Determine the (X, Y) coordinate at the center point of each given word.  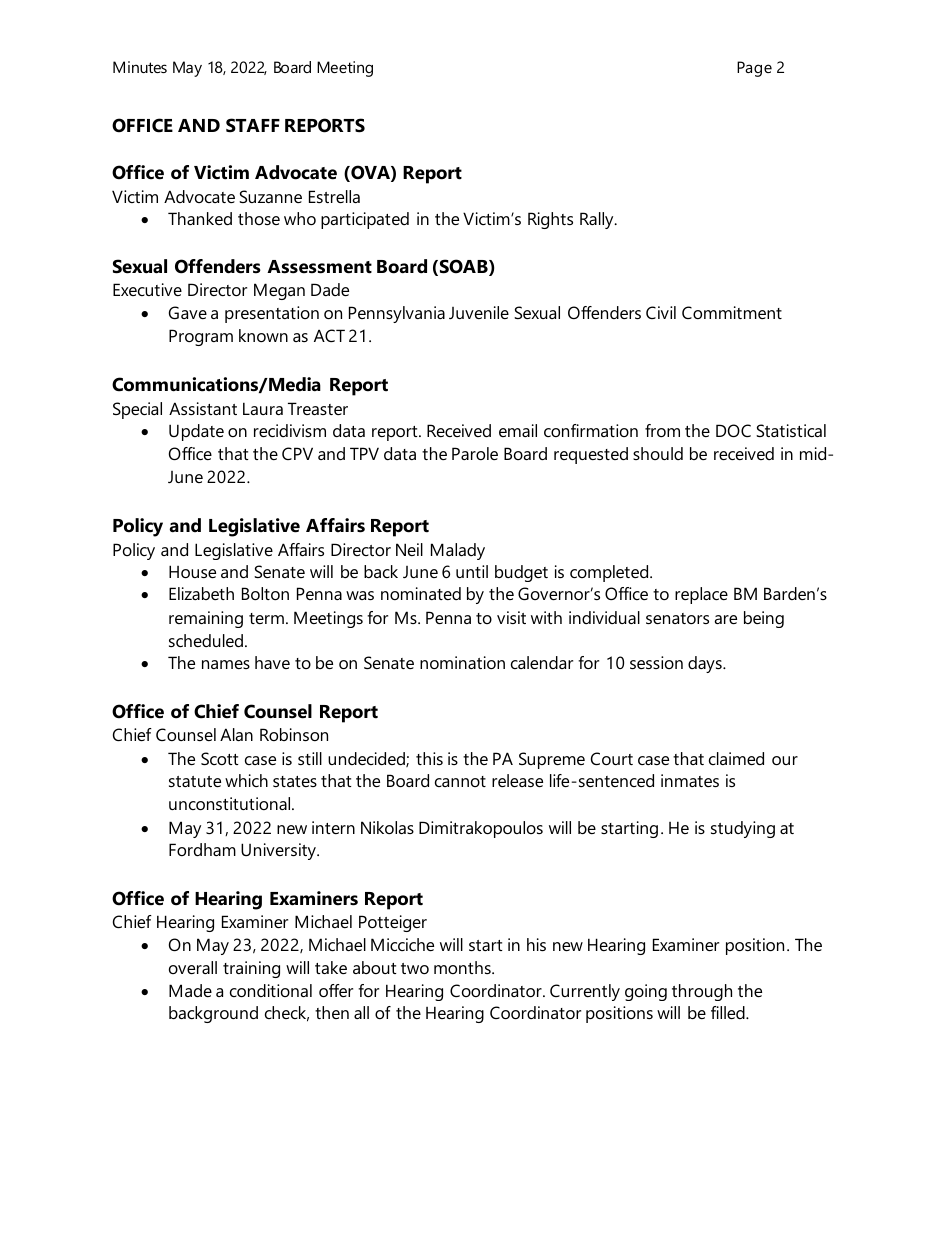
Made (190, 990)
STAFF (253, 125)
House (192, 571)
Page (754, 69)
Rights (550, 220)
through (702, 992)
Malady (458, 551)
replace (701, 595)
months (463, 967)
